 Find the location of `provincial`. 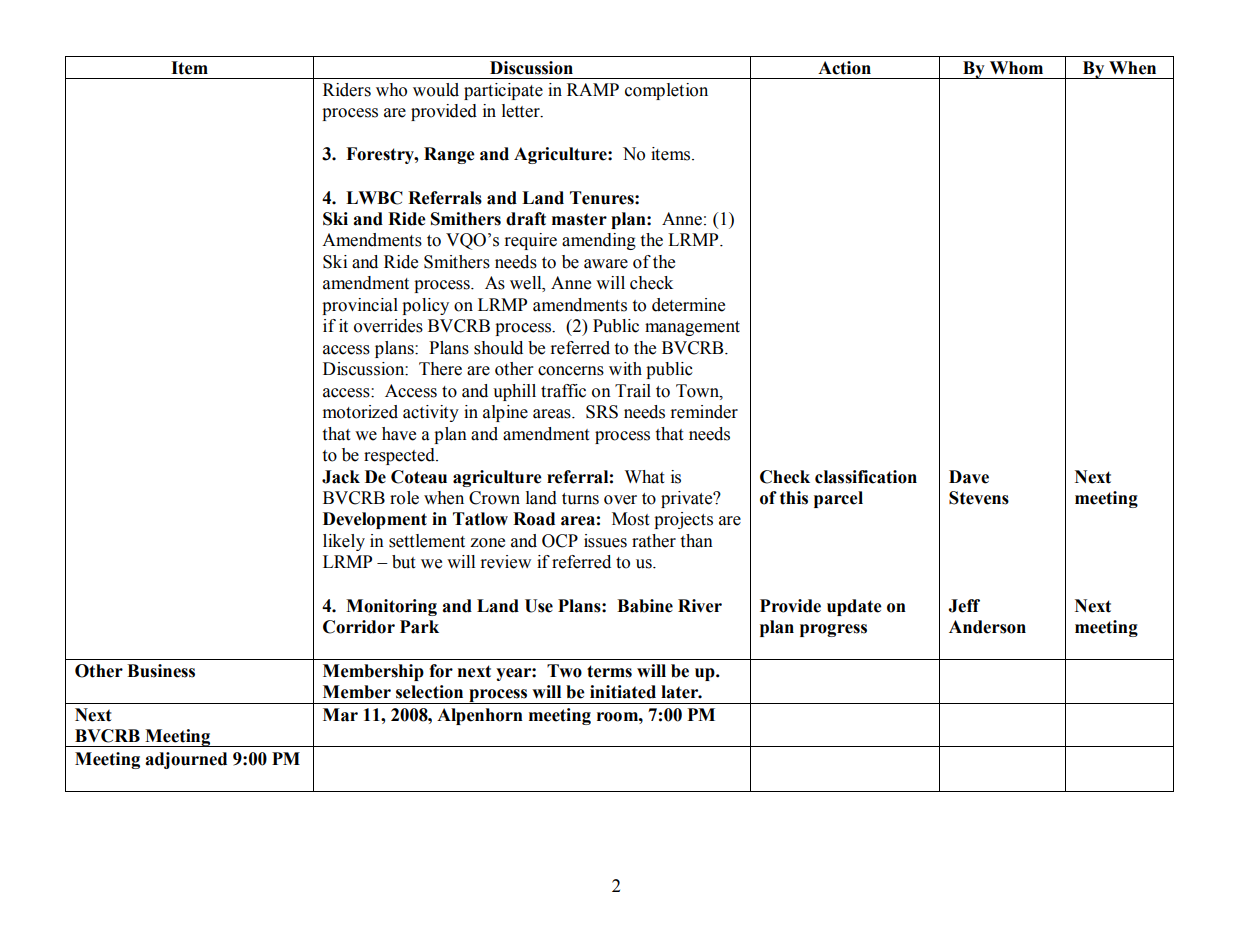

provincial is located at coordinates (360, 306).
